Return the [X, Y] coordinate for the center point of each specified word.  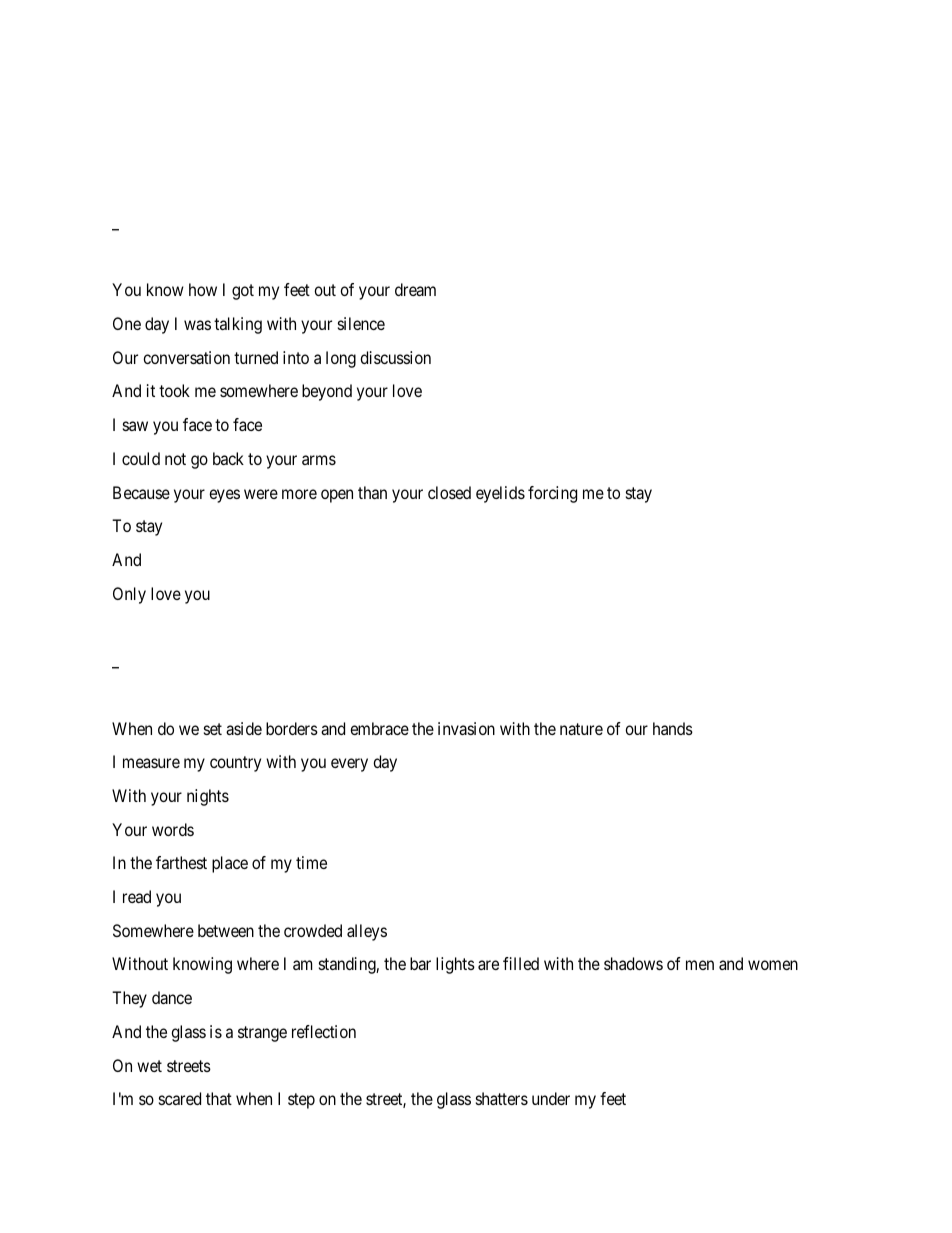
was [197, 325]
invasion [466, 728]
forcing [552, 494]
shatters [502, 1098]
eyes [224, 496]
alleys [367, 932]
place [230, 864]
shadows [633, 963]
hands [673, 728]
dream [415, 289]
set [213, 729]
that [219, 1098]
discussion [395, 357]
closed [449, 492]
